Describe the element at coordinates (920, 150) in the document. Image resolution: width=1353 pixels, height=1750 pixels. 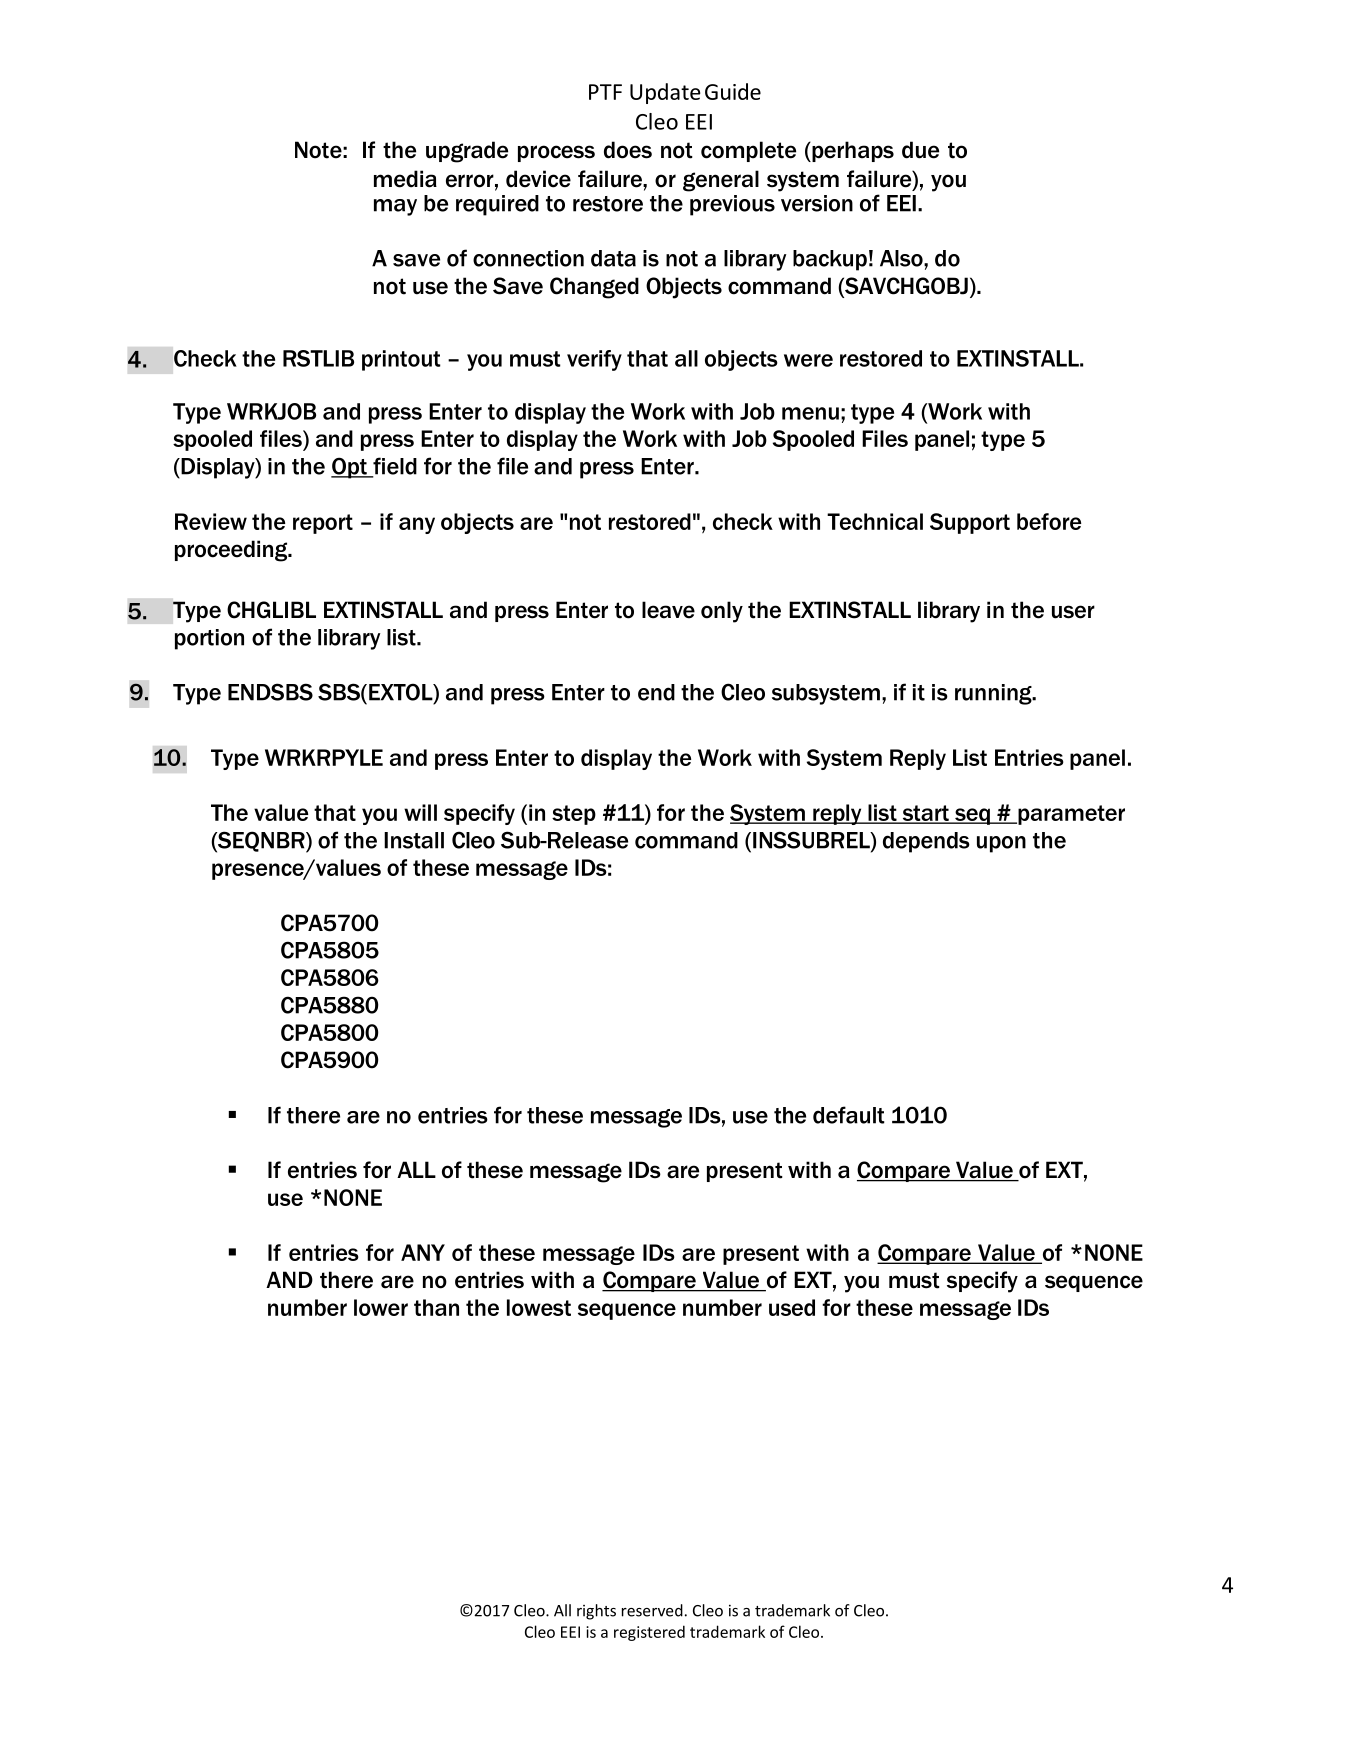
I see `due` at that location.
